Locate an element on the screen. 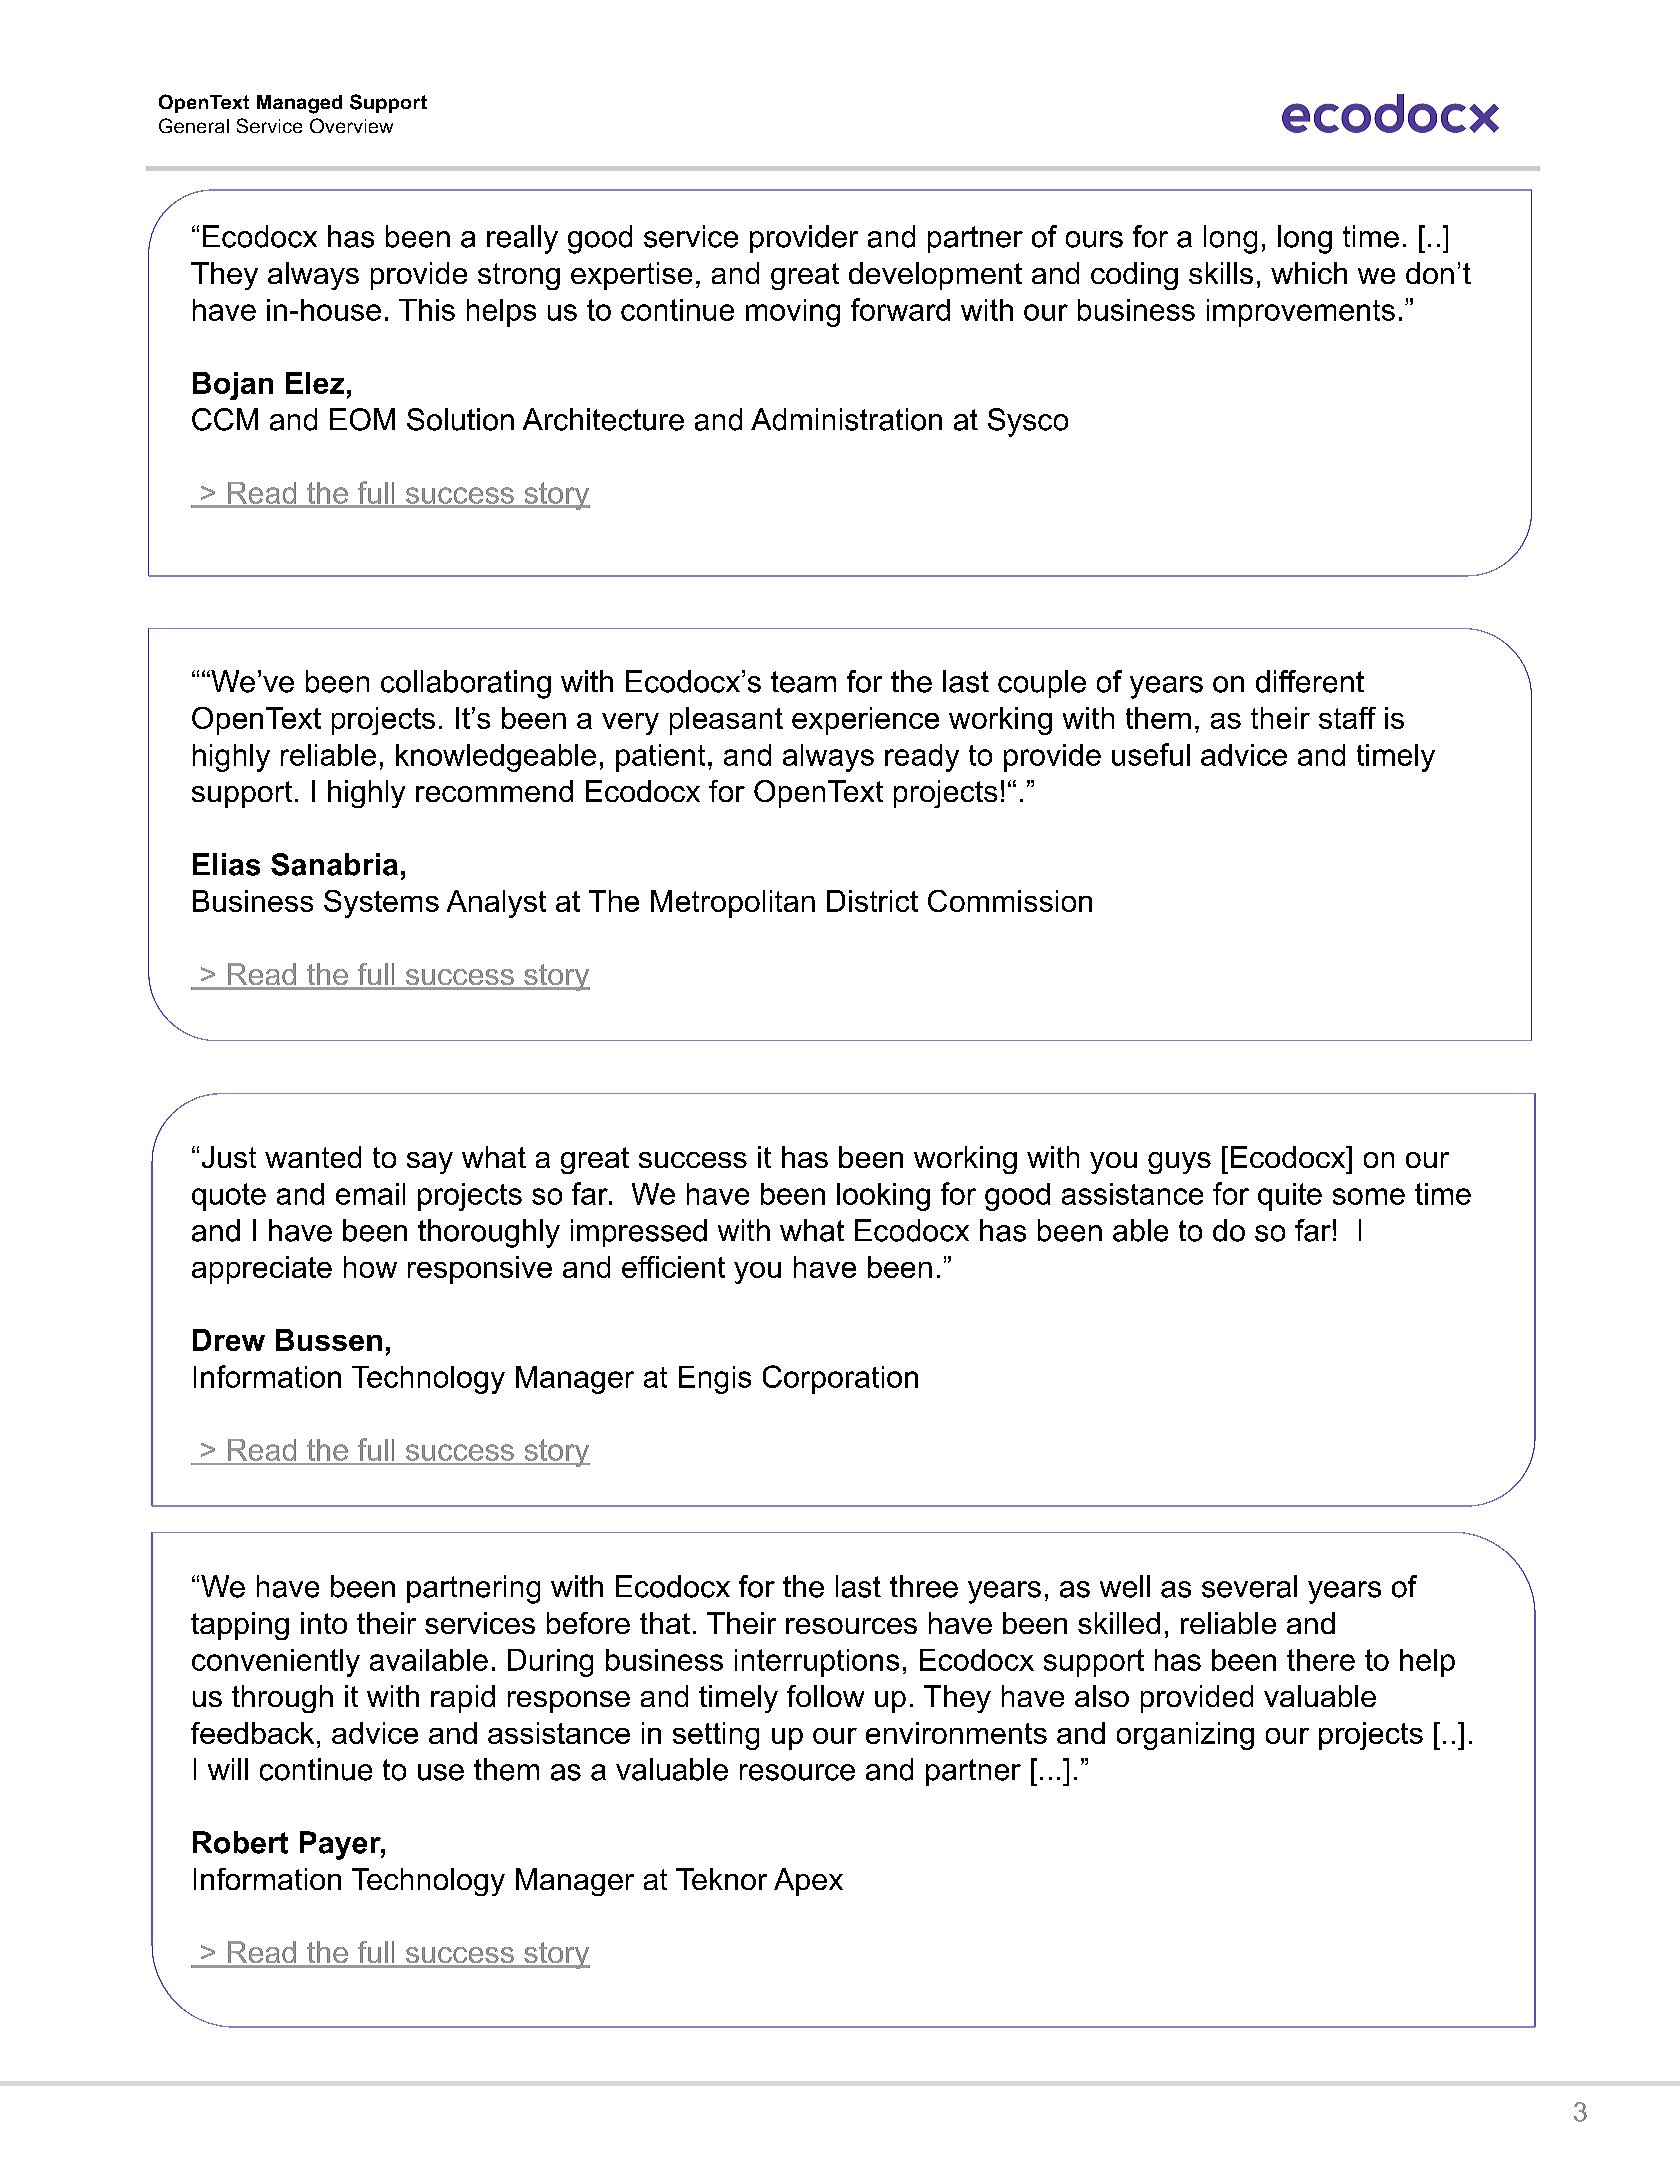  several is located at coordinates (1249, 1586).
